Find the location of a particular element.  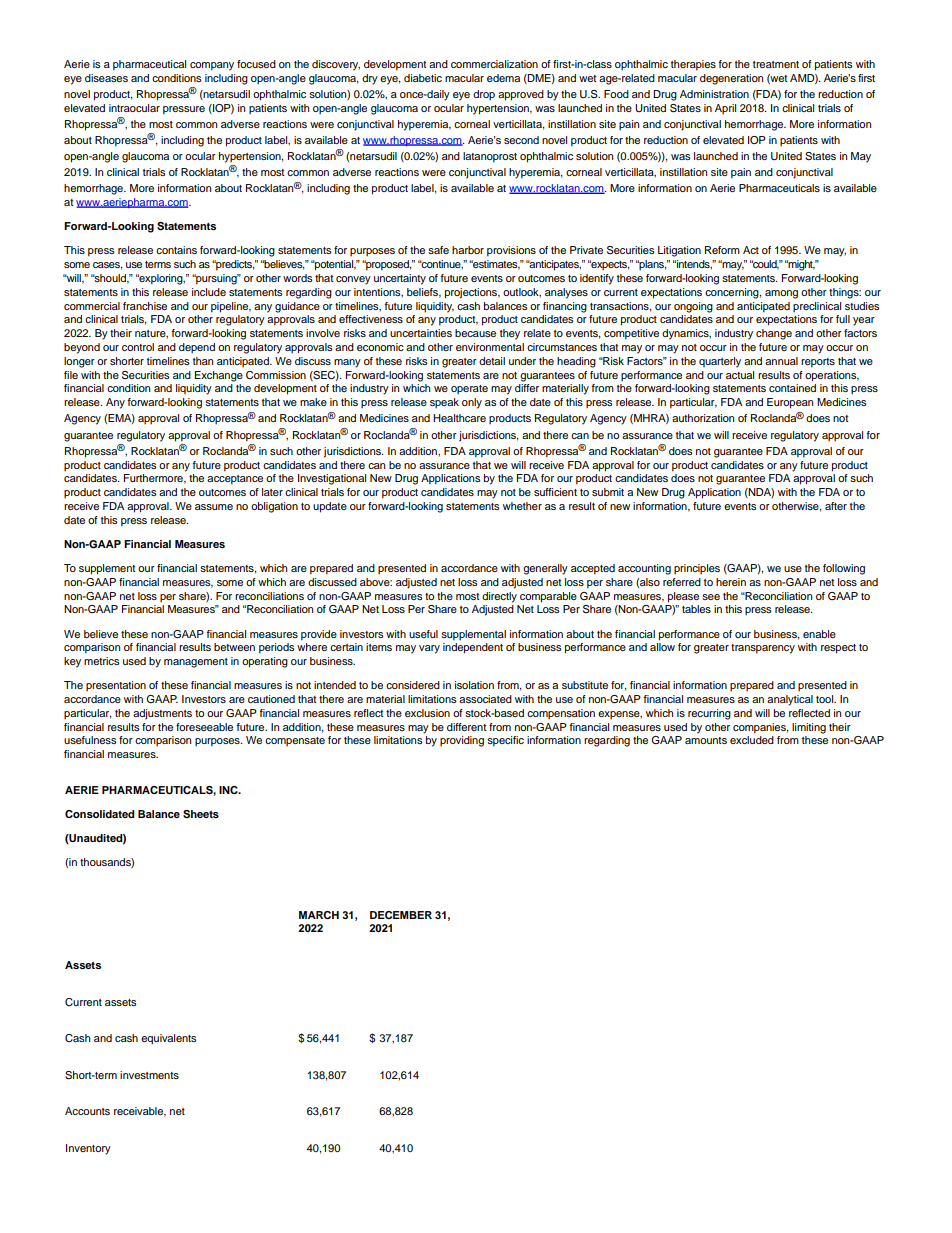

investments is located at coordinates (149, 1075).
